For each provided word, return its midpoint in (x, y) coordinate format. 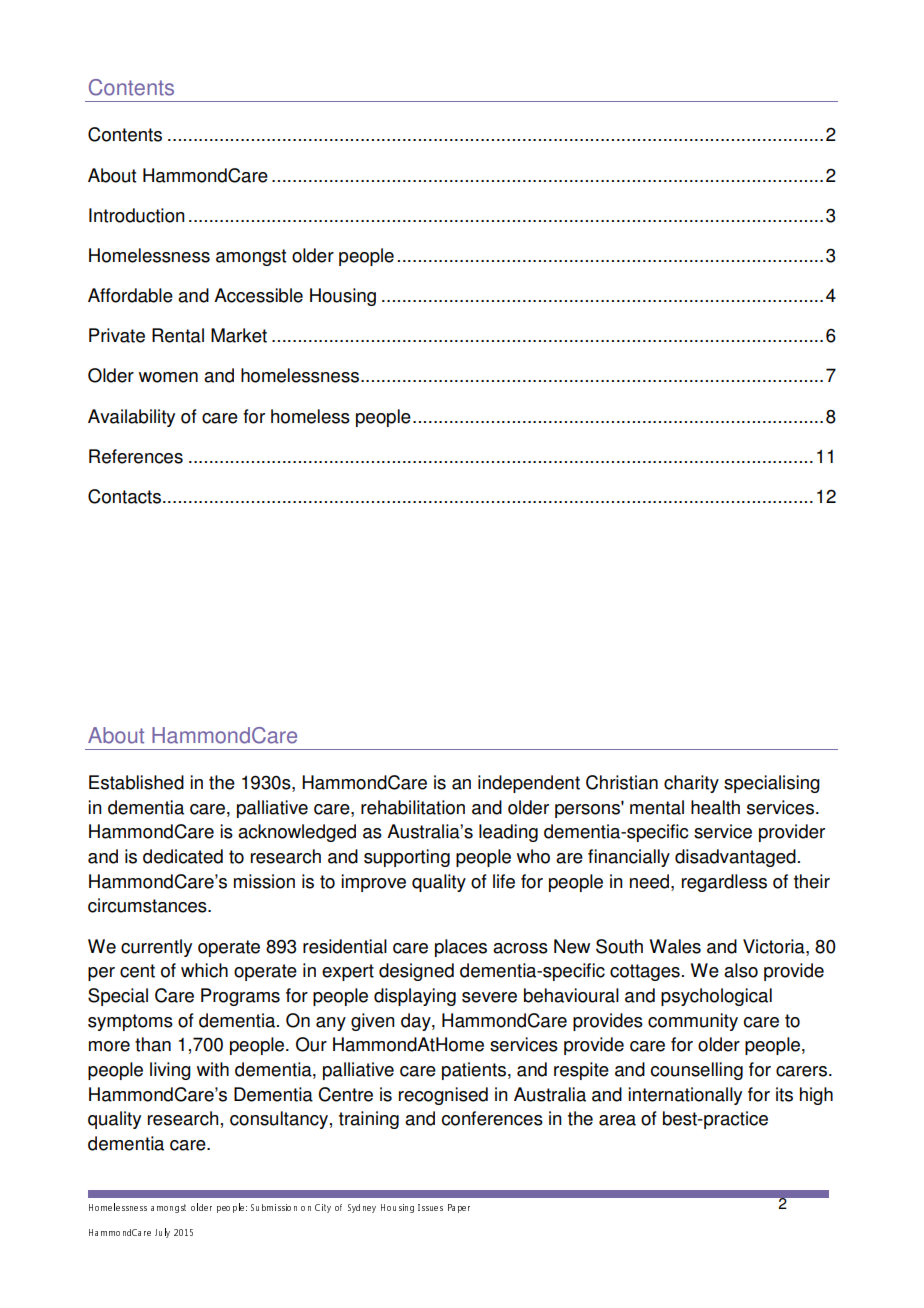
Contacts (124, 496)
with (213, 1069)
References (136, 456)
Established (136, 782)
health (715, 807)
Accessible (258, 295)
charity (691, 784)
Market (239, 335)
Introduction (137, 215)
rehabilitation (413, 807)
